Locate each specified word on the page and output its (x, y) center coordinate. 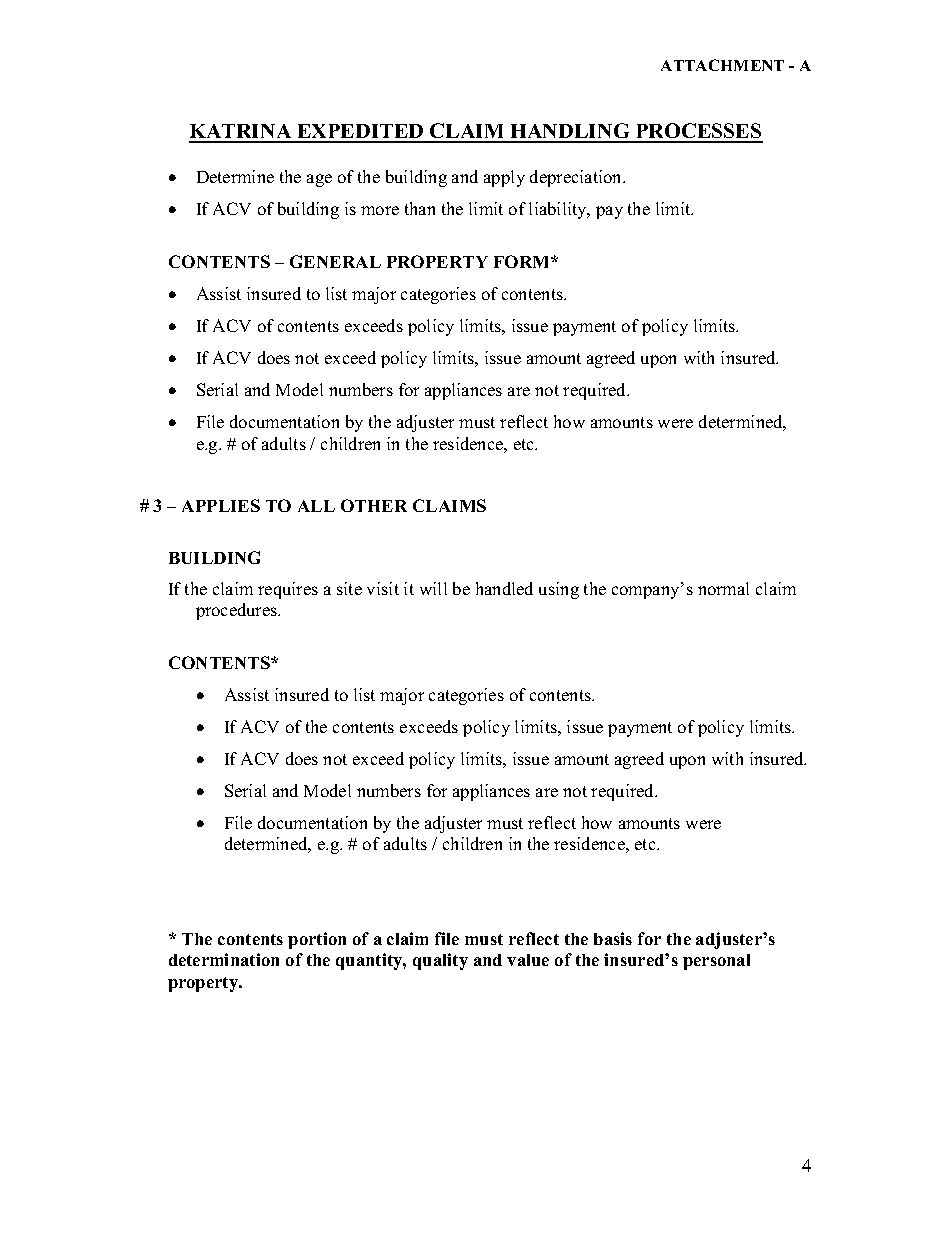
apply (504, 178)
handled (504, 588)
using (559, 590)
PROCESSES (698, 132)
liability (559, 210)
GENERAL (335, 261)
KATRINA (241, 133)
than (420, 208)
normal (723, 588)
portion (317, 940)
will (433, 588)
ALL (316, 506)
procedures (238, 611)
